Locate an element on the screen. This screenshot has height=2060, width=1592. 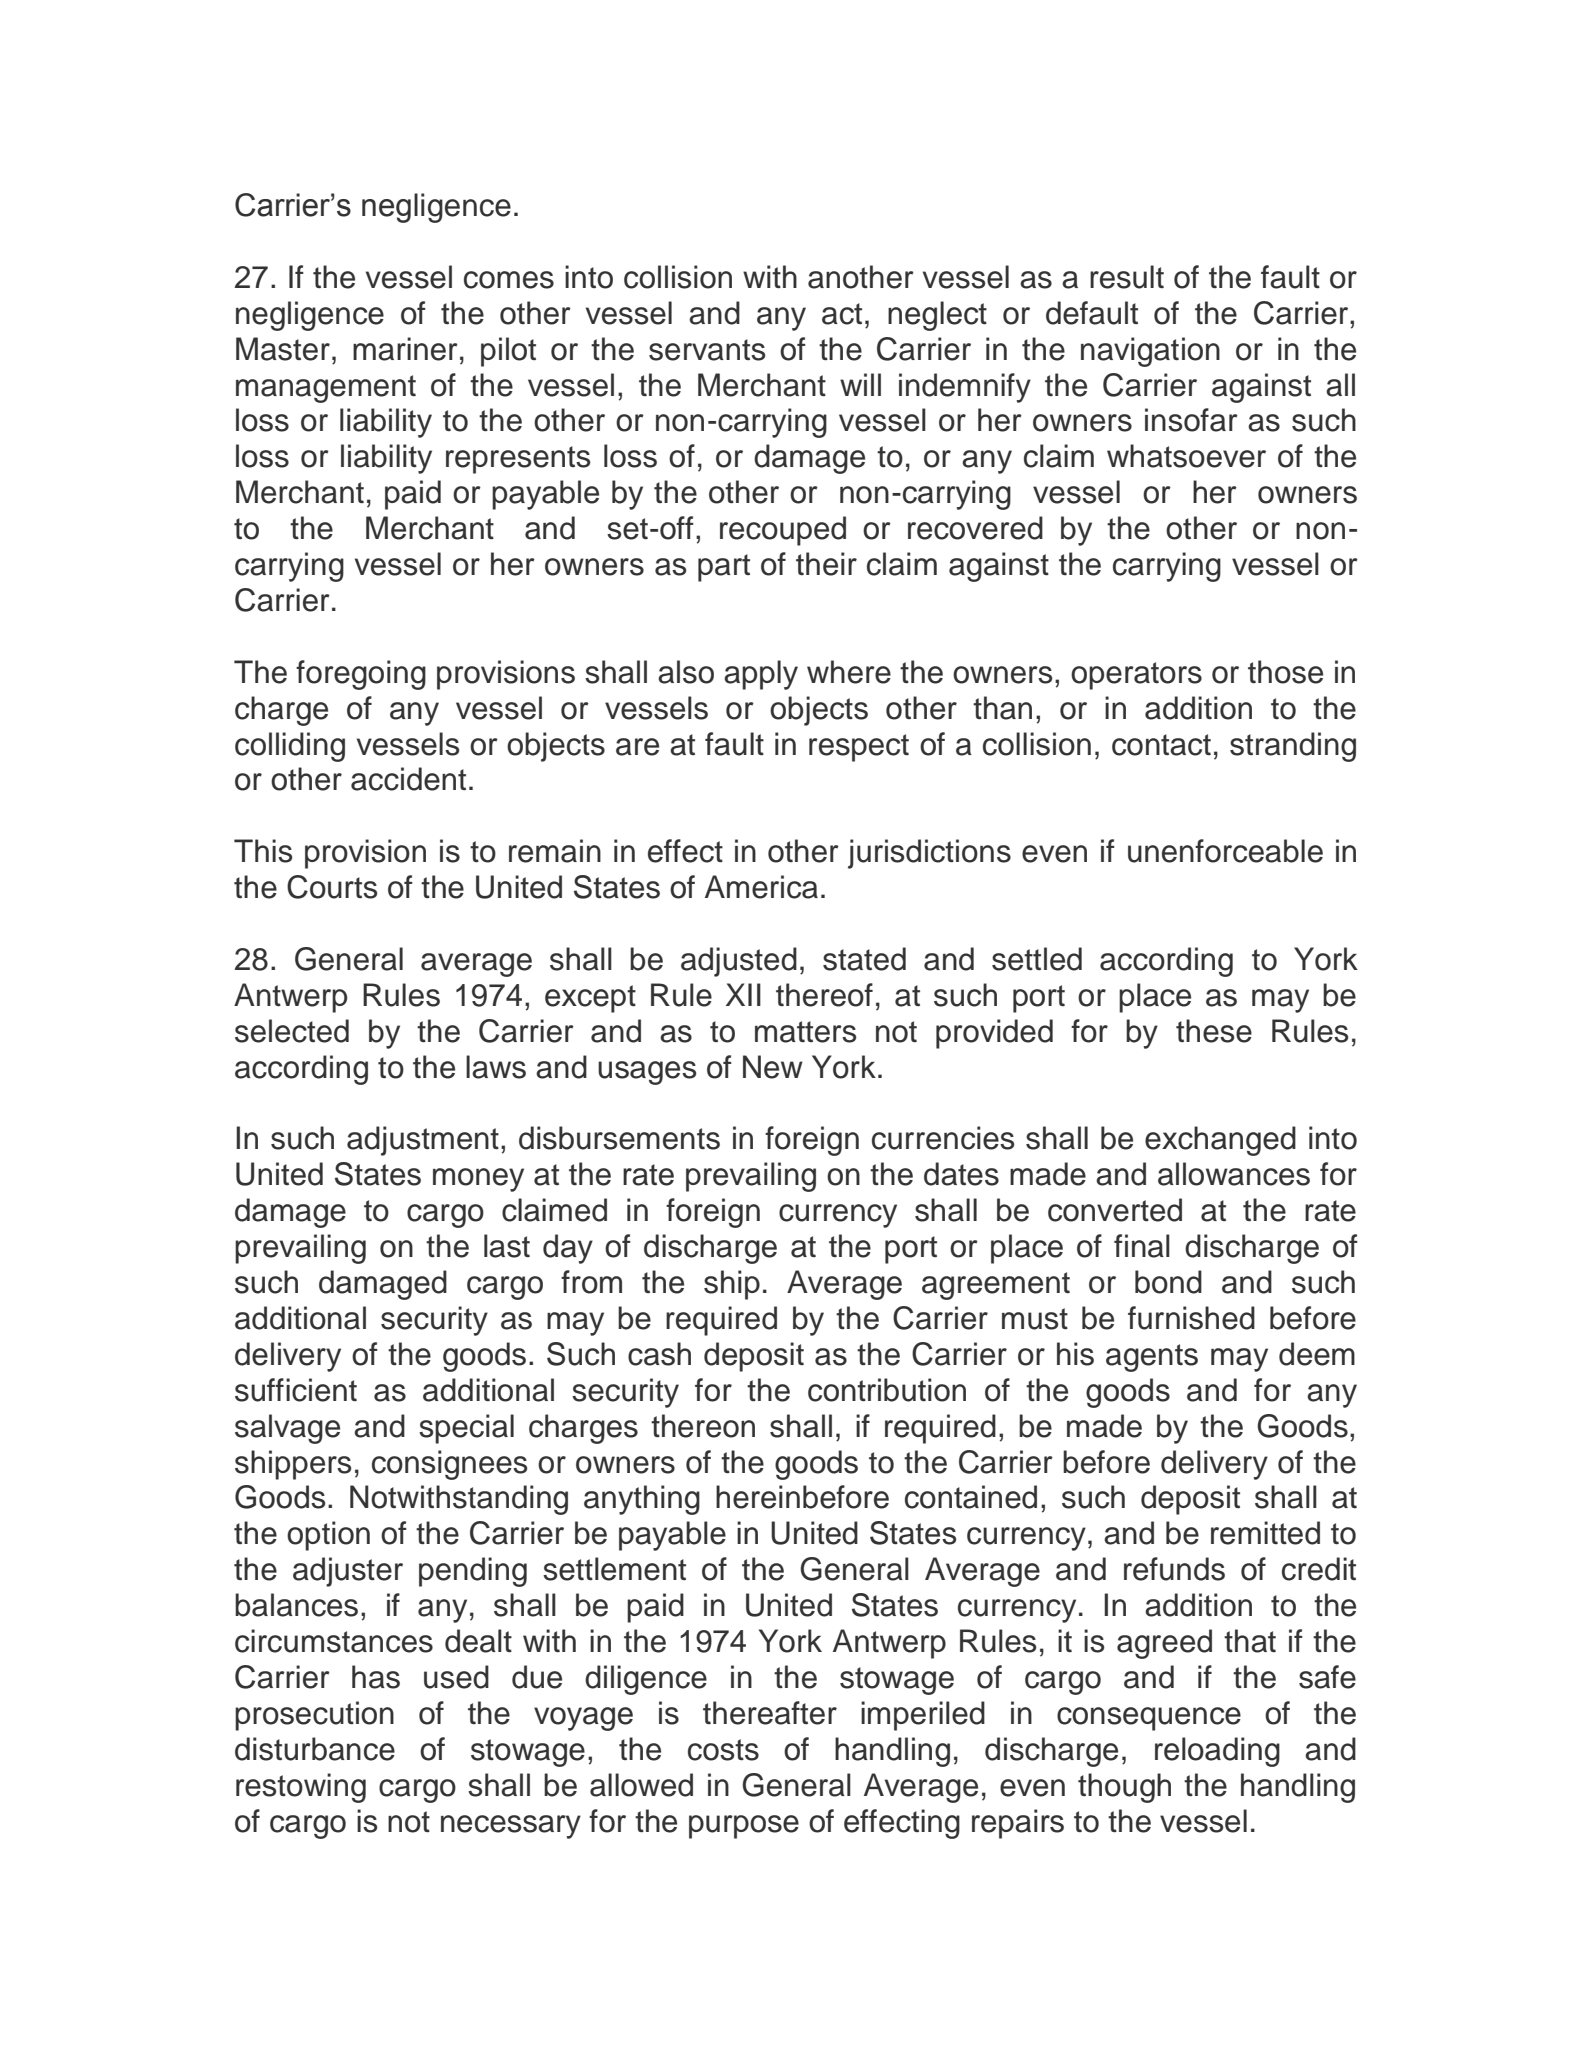
respect is located at coordinates (859, 748).
